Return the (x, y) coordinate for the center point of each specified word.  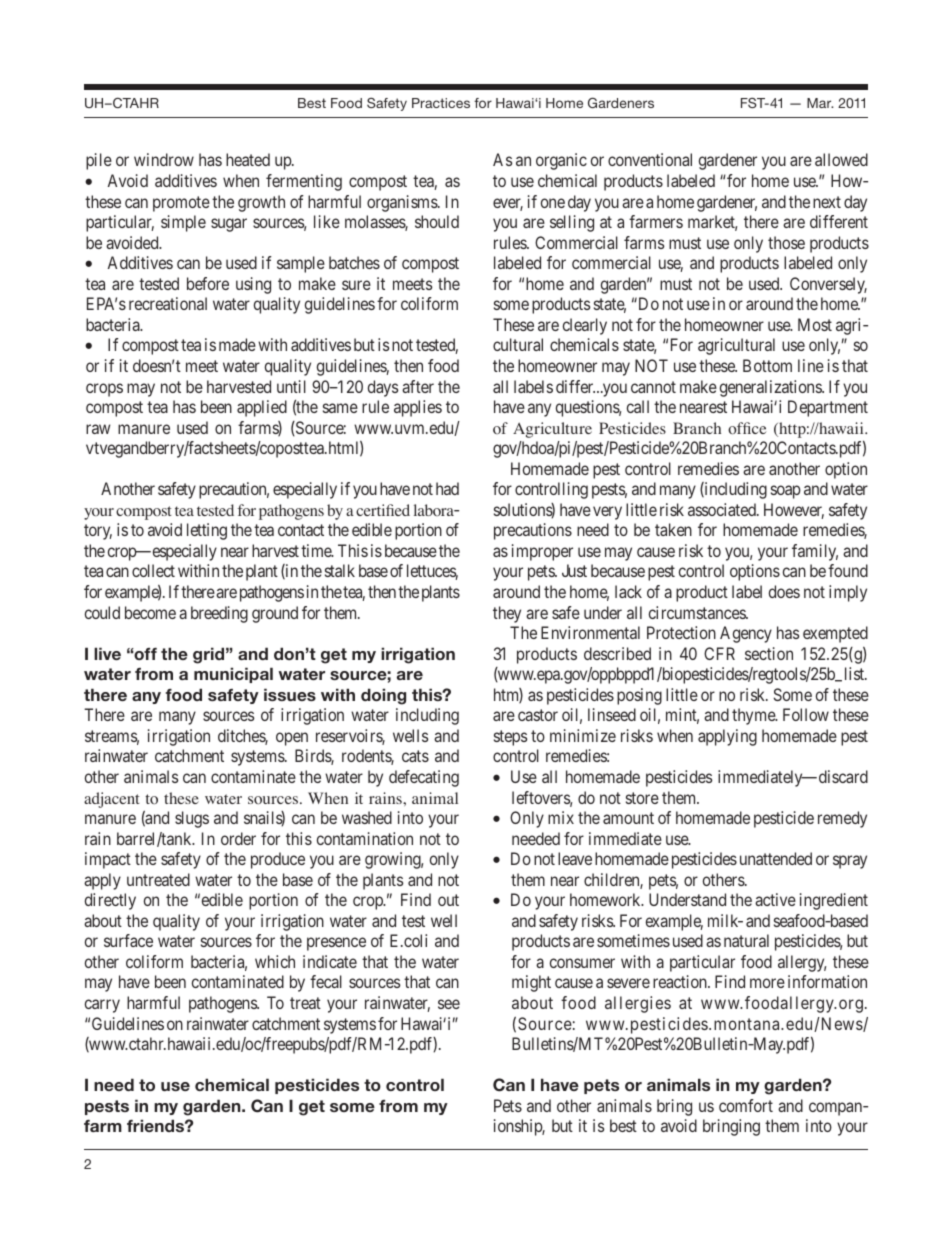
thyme (754, 716)
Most (815, 324)
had (447, 488)
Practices (441, 103)
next (827, 202)
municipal (233, 675)
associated (723, 509)
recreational (168, 303)
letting (207, 531)
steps (510, 738)
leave (575, 858)
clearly (585, 326)
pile (99, 161)
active (775, 899)
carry (102, 1006)
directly (110, 901)
